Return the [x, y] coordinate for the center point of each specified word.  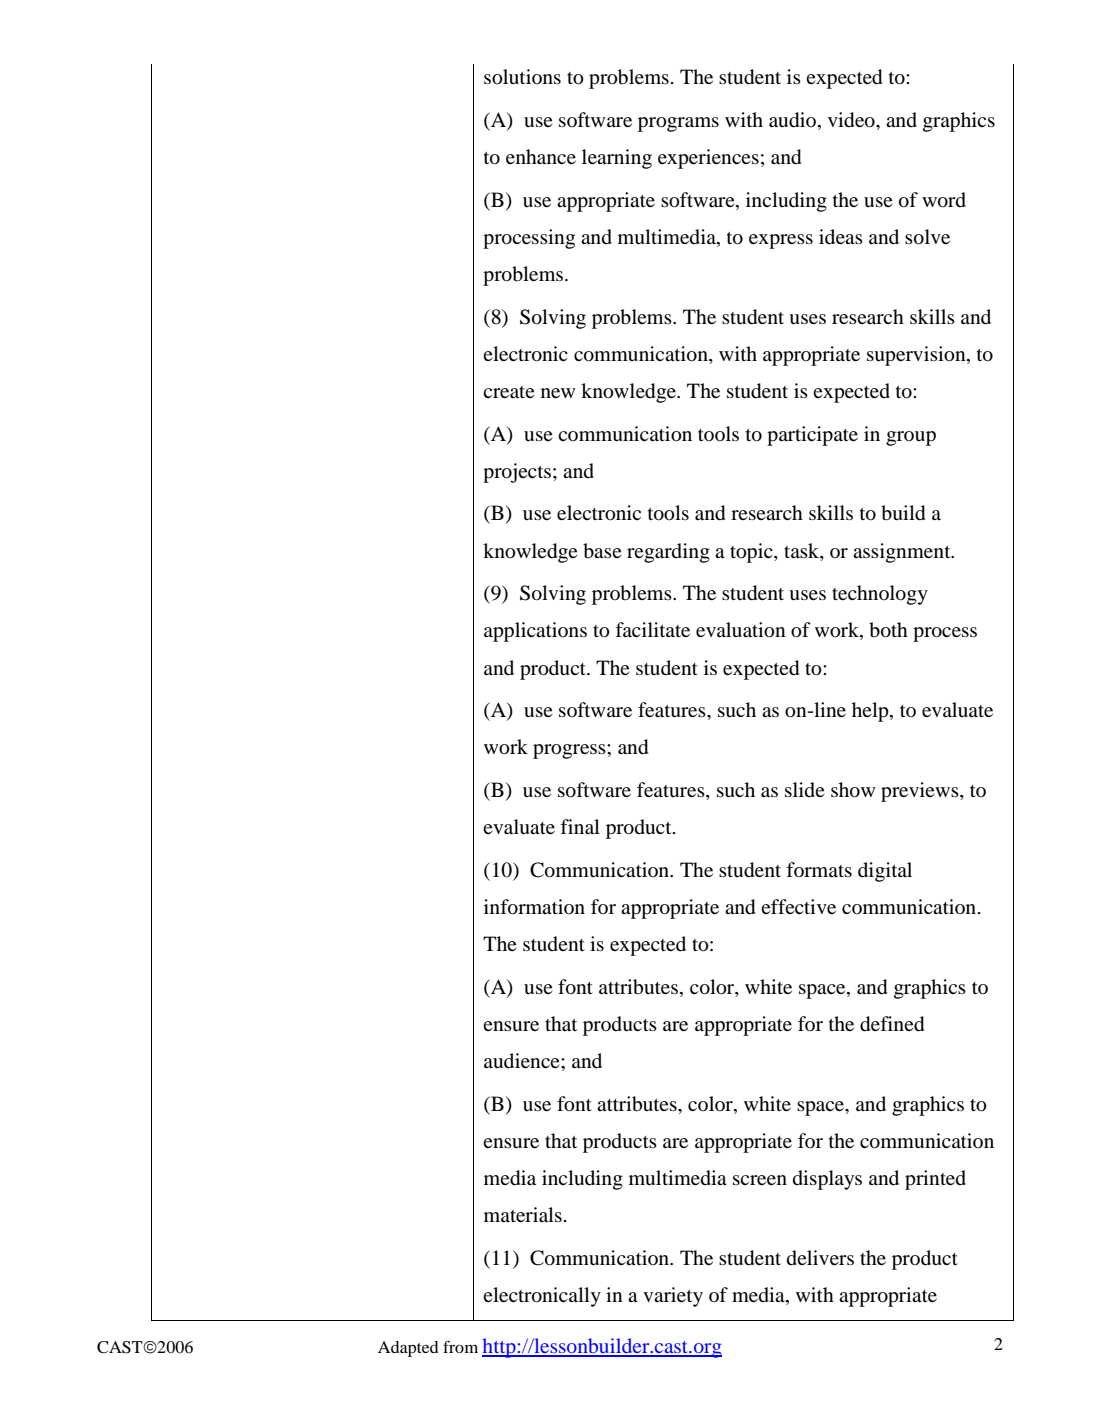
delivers [820, 1258]
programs [678, 124]
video [852, 120]
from [460, 1347]
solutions [522, 77]
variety [673, 1297]
